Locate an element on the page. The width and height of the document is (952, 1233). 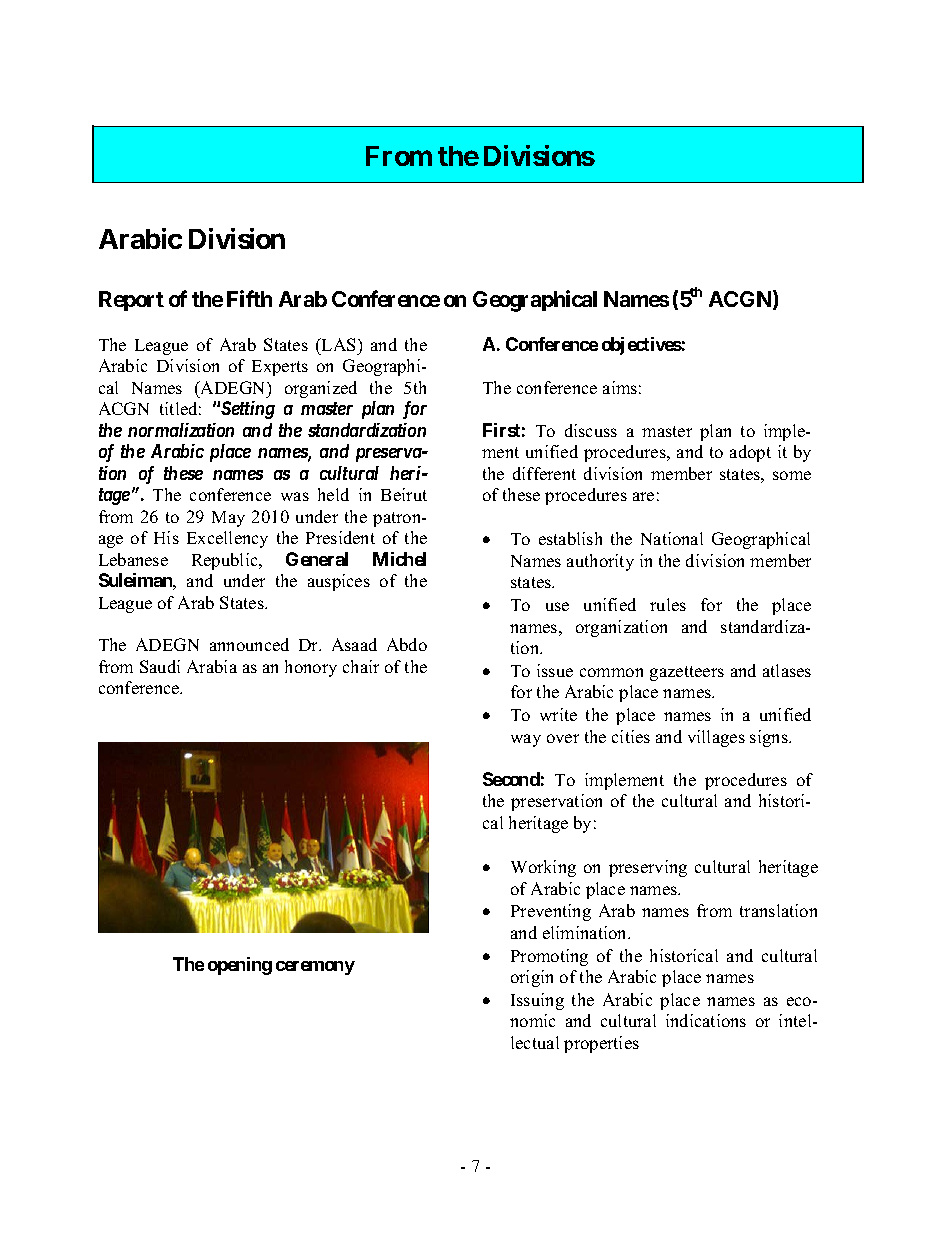
opening is located at coordinates (240, 966).
